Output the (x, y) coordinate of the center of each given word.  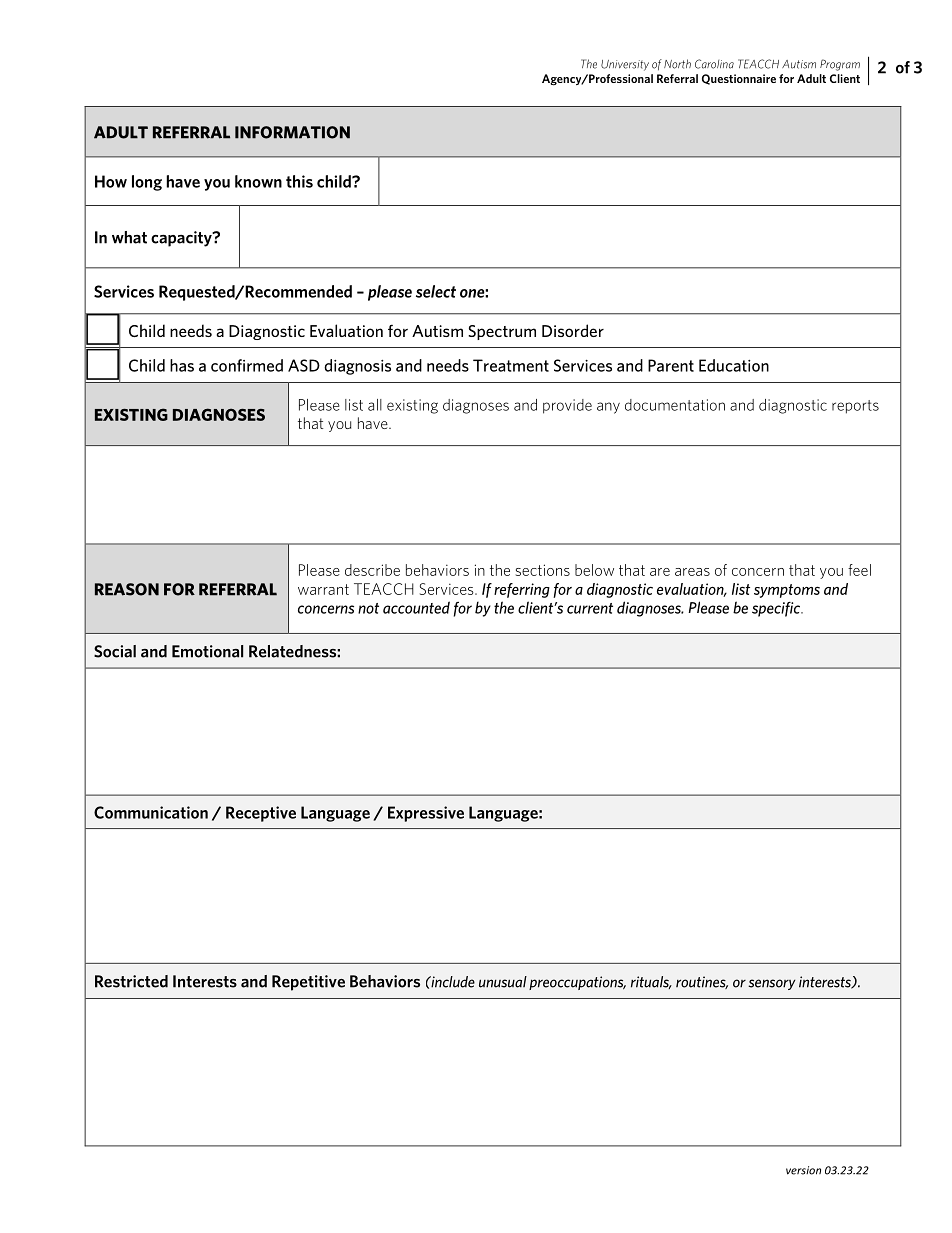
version (803, 1170)
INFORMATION (292, 132)
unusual (503, 982)
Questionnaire (739, 79)
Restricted (131, 981)
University (625, 65)
